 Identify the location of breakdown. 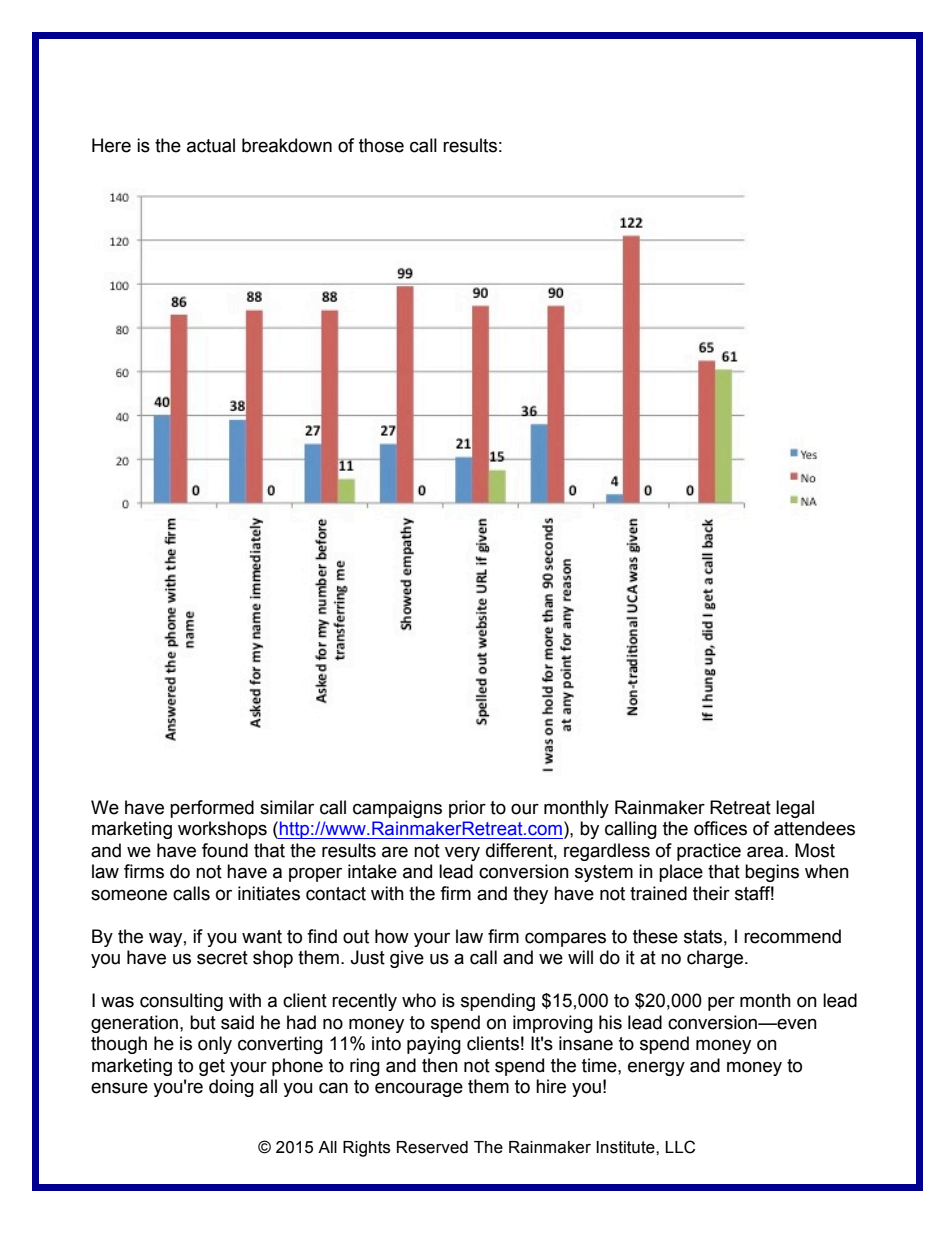
(287, 145).
